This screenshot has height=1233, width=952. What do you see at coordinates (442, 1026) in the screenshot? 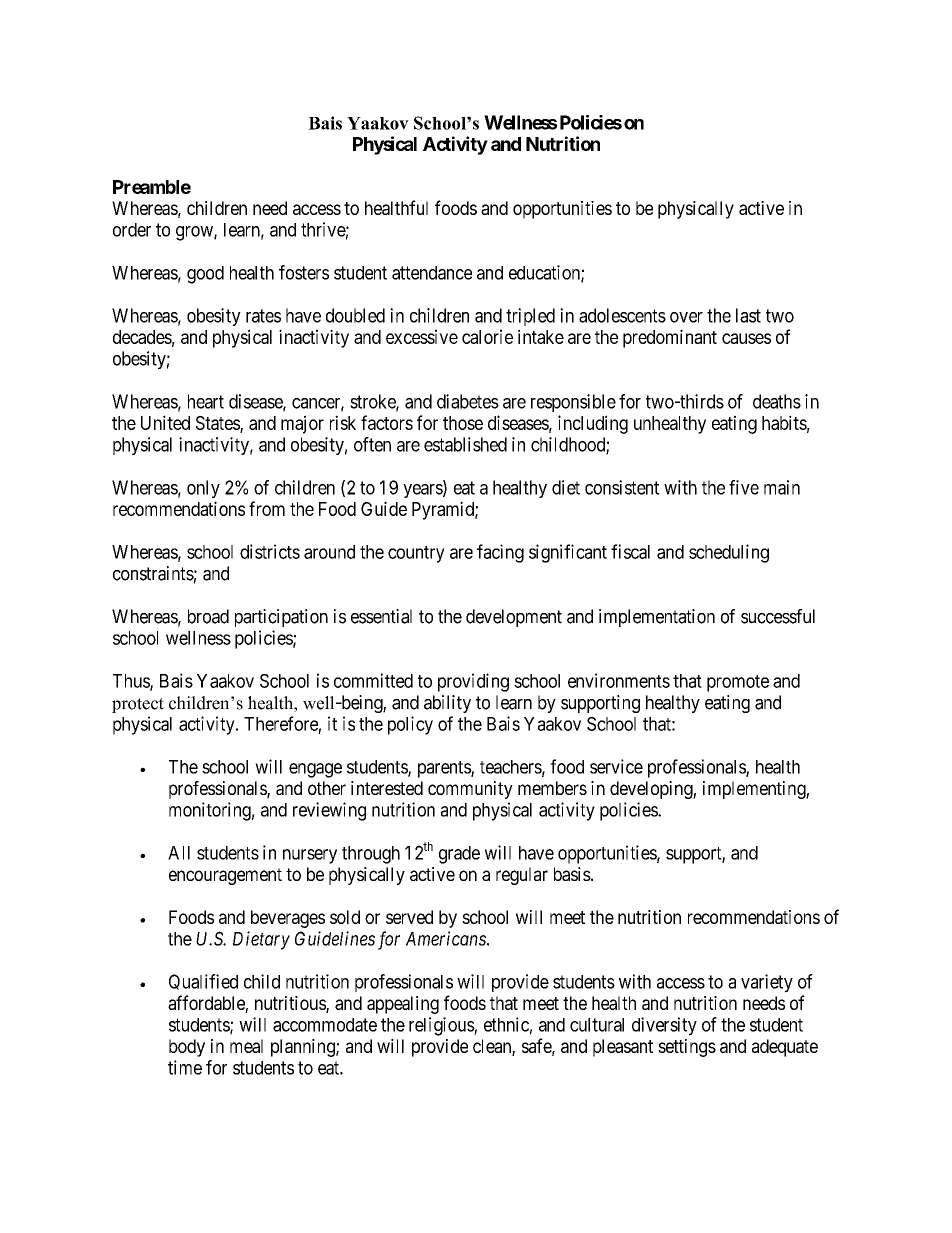
I see `religious` at bounding box center [442, 1026].
